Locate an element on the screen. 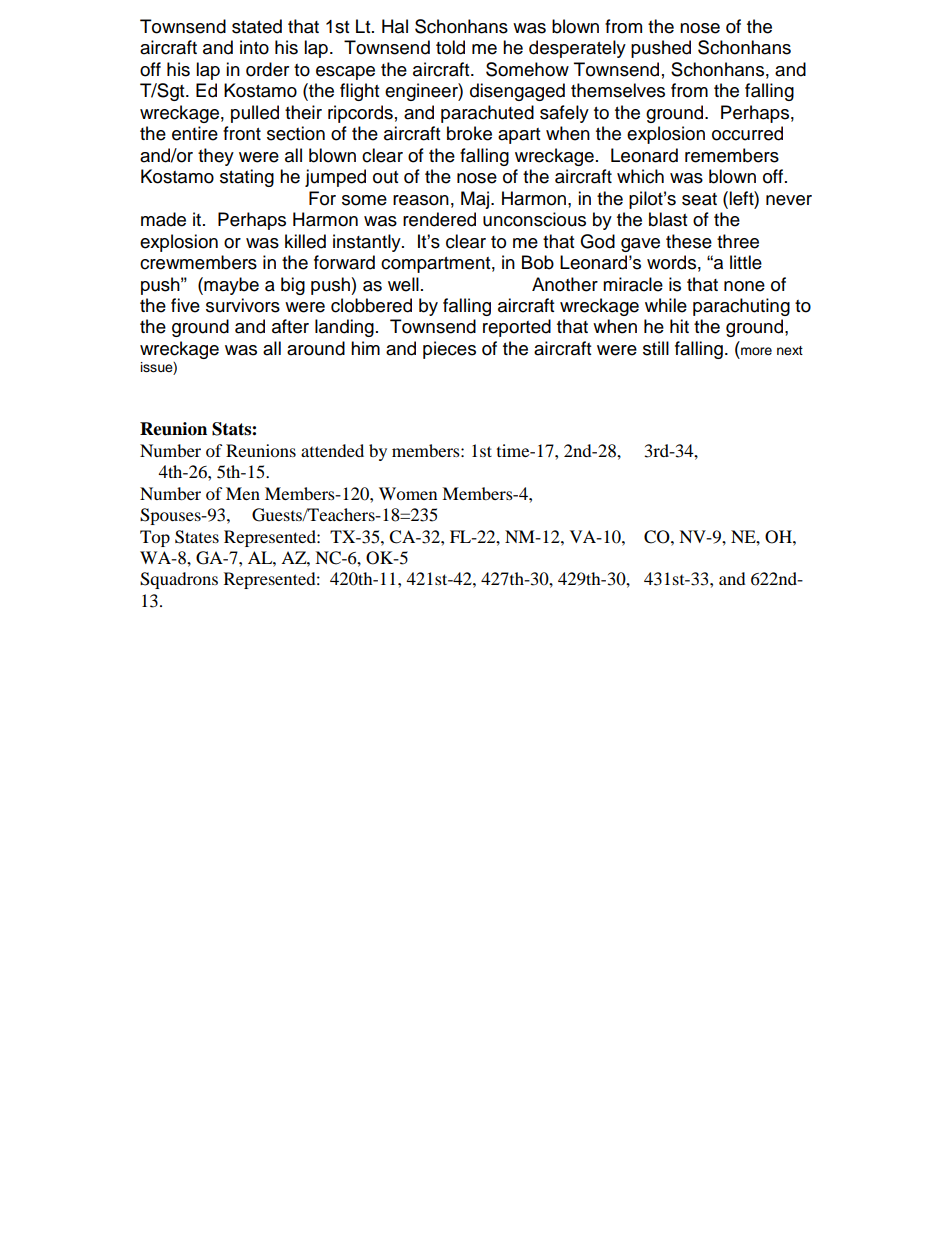 The image size is (952, 1233). told is located at coordinates (450, 47).
